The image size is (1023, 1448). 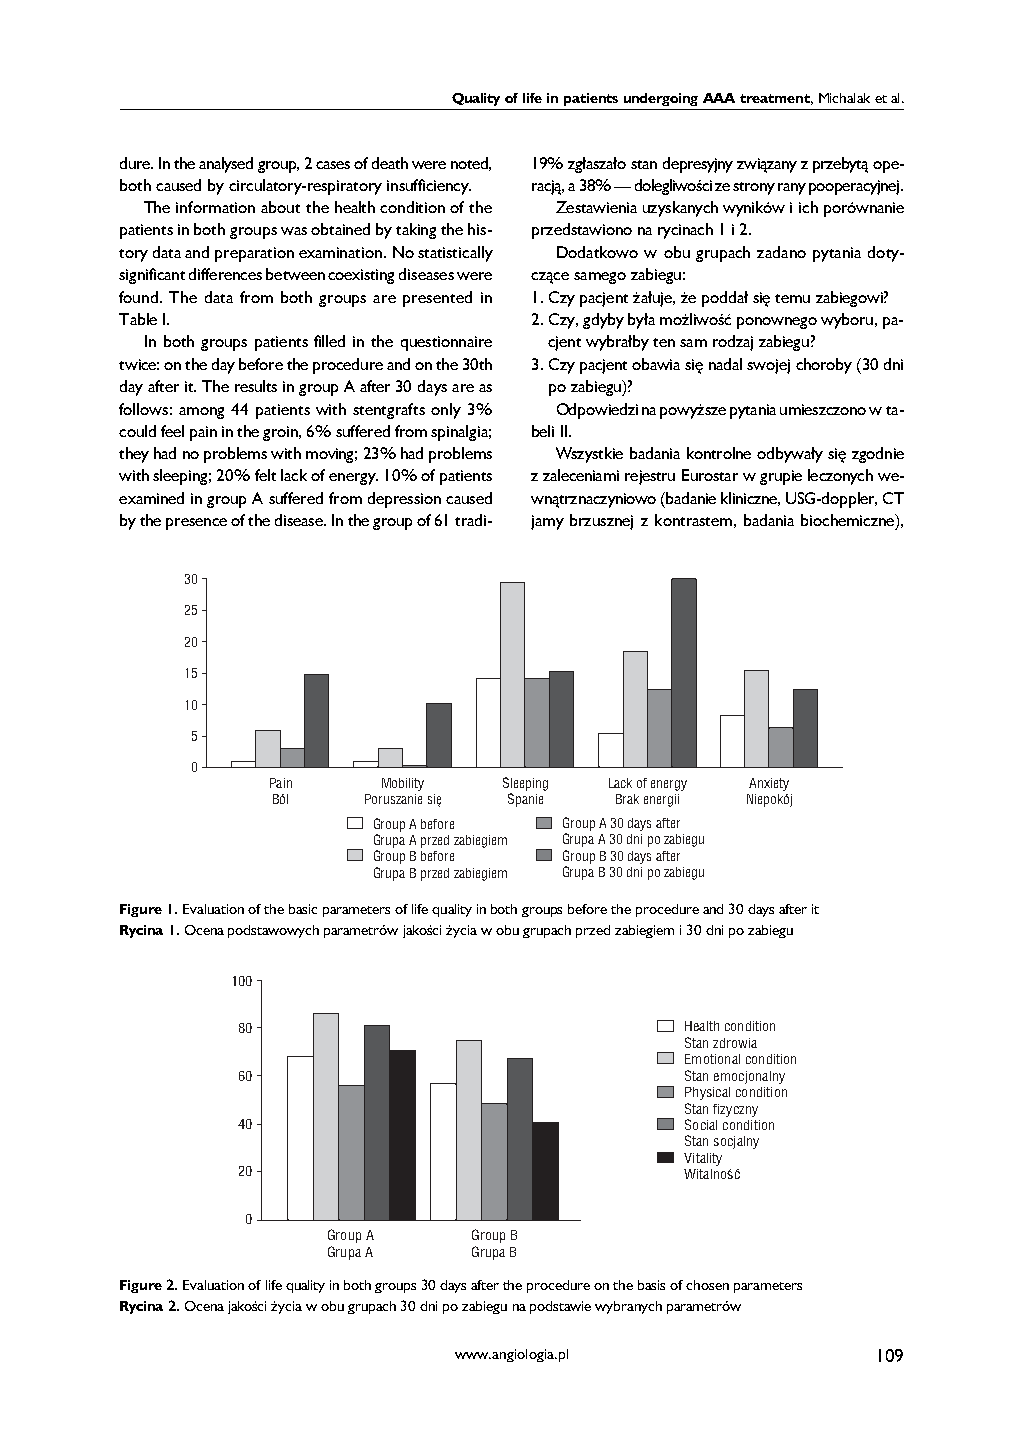 What do you see at coordinates (661, 800) in the document?
I see `energii` at bounding box center [661, 800].
